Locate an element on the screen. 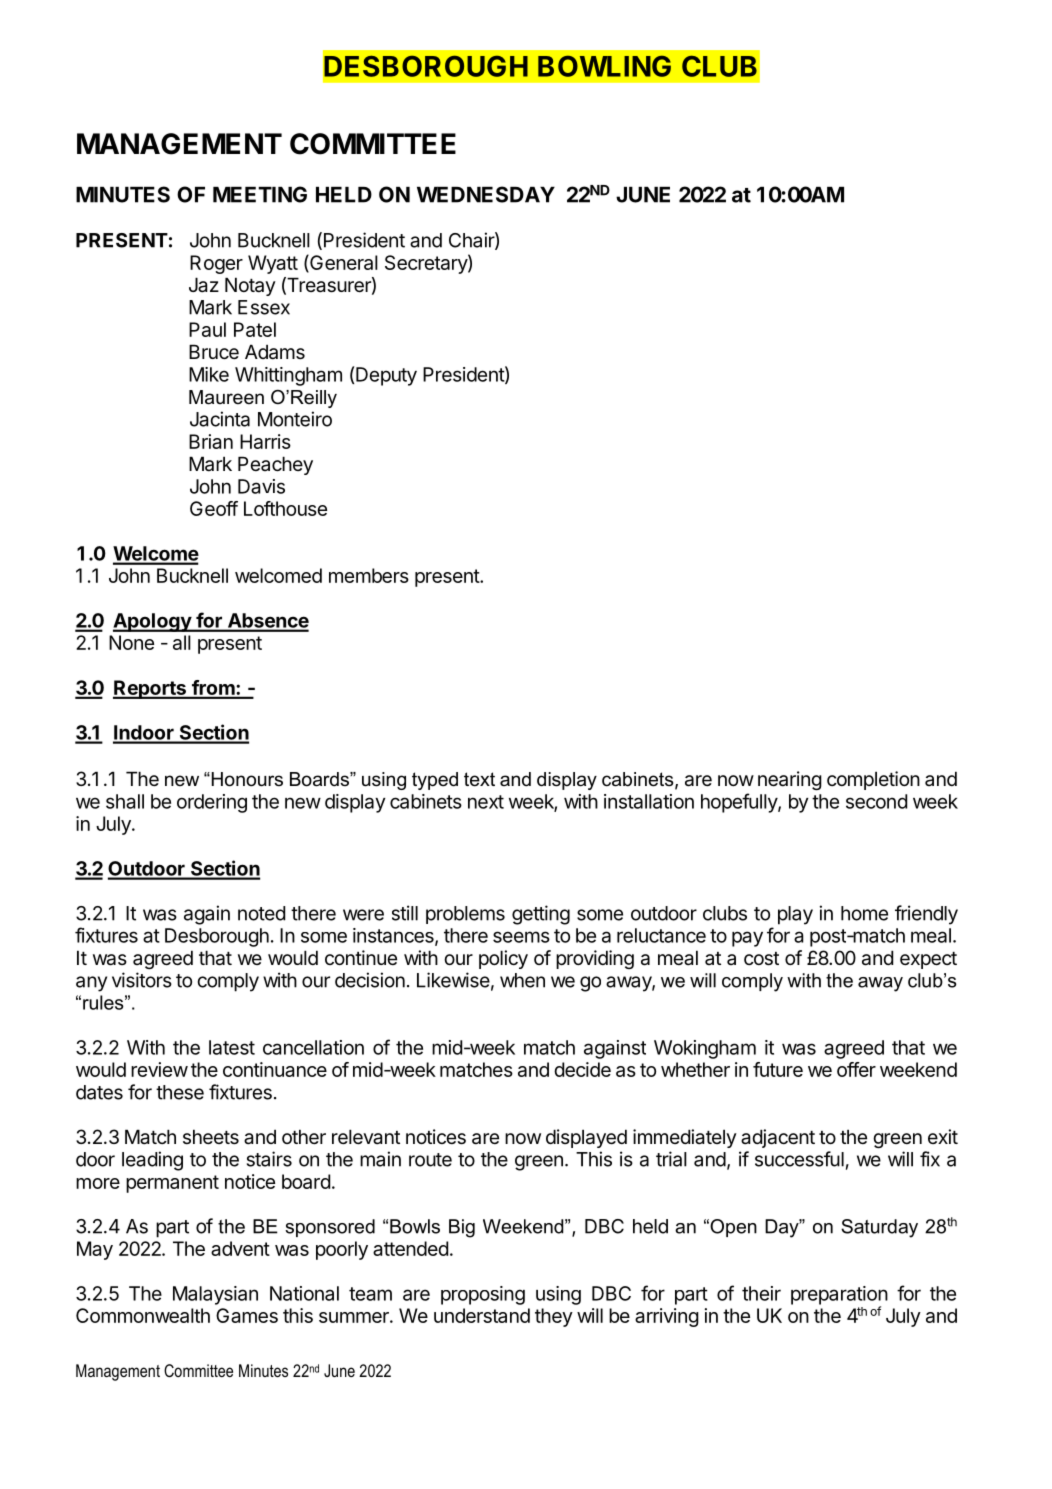  when is located at coordinates (522, 980).
